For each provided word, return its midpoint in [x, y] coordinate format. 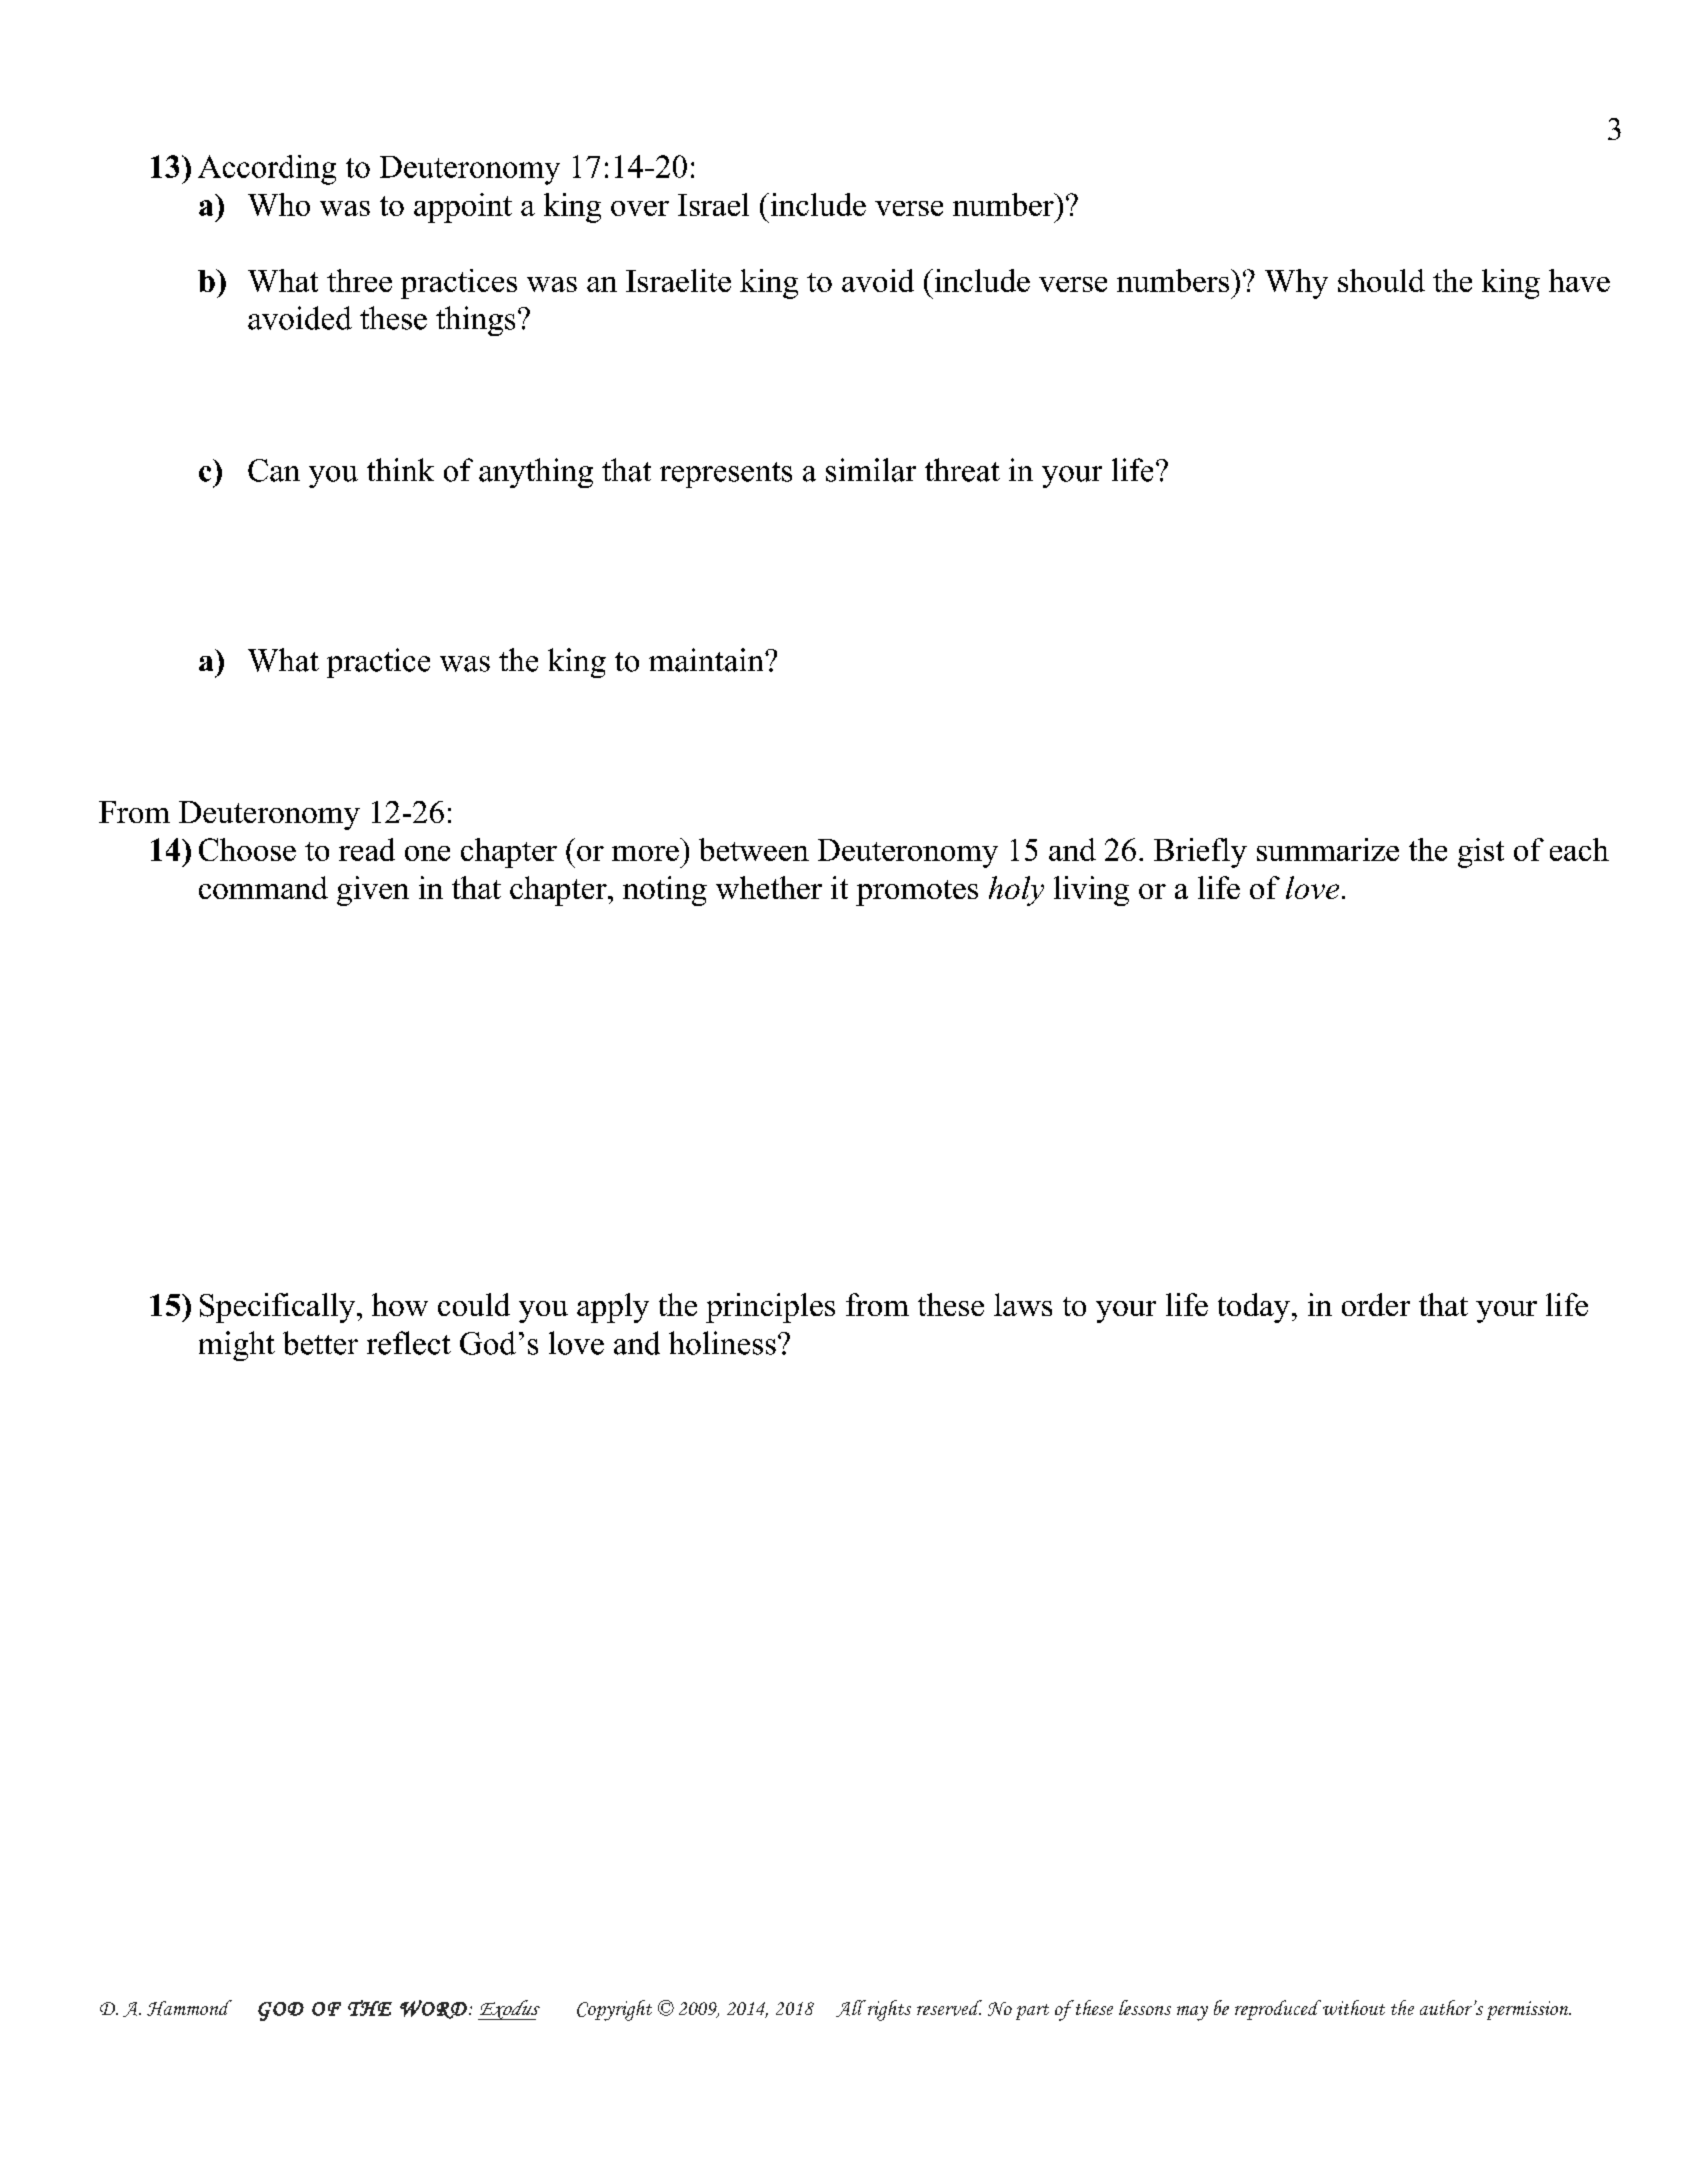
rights [889, 2010]
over [640, 208]
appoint [463, 208]
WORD [433, 2009]
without [1352, 2007]
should [1381, 280]
